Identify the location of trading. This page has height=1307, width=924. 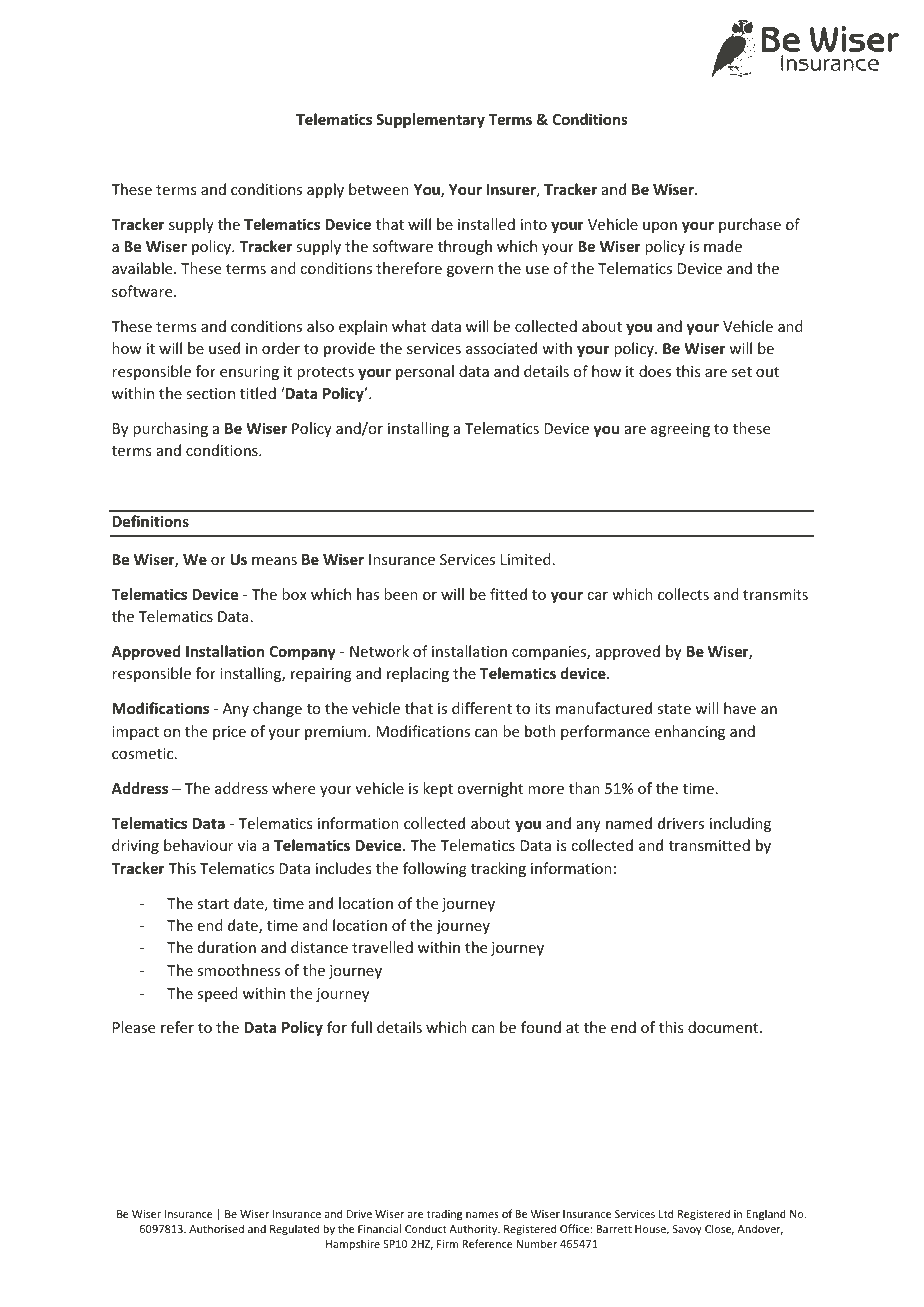
(444, 1215).
